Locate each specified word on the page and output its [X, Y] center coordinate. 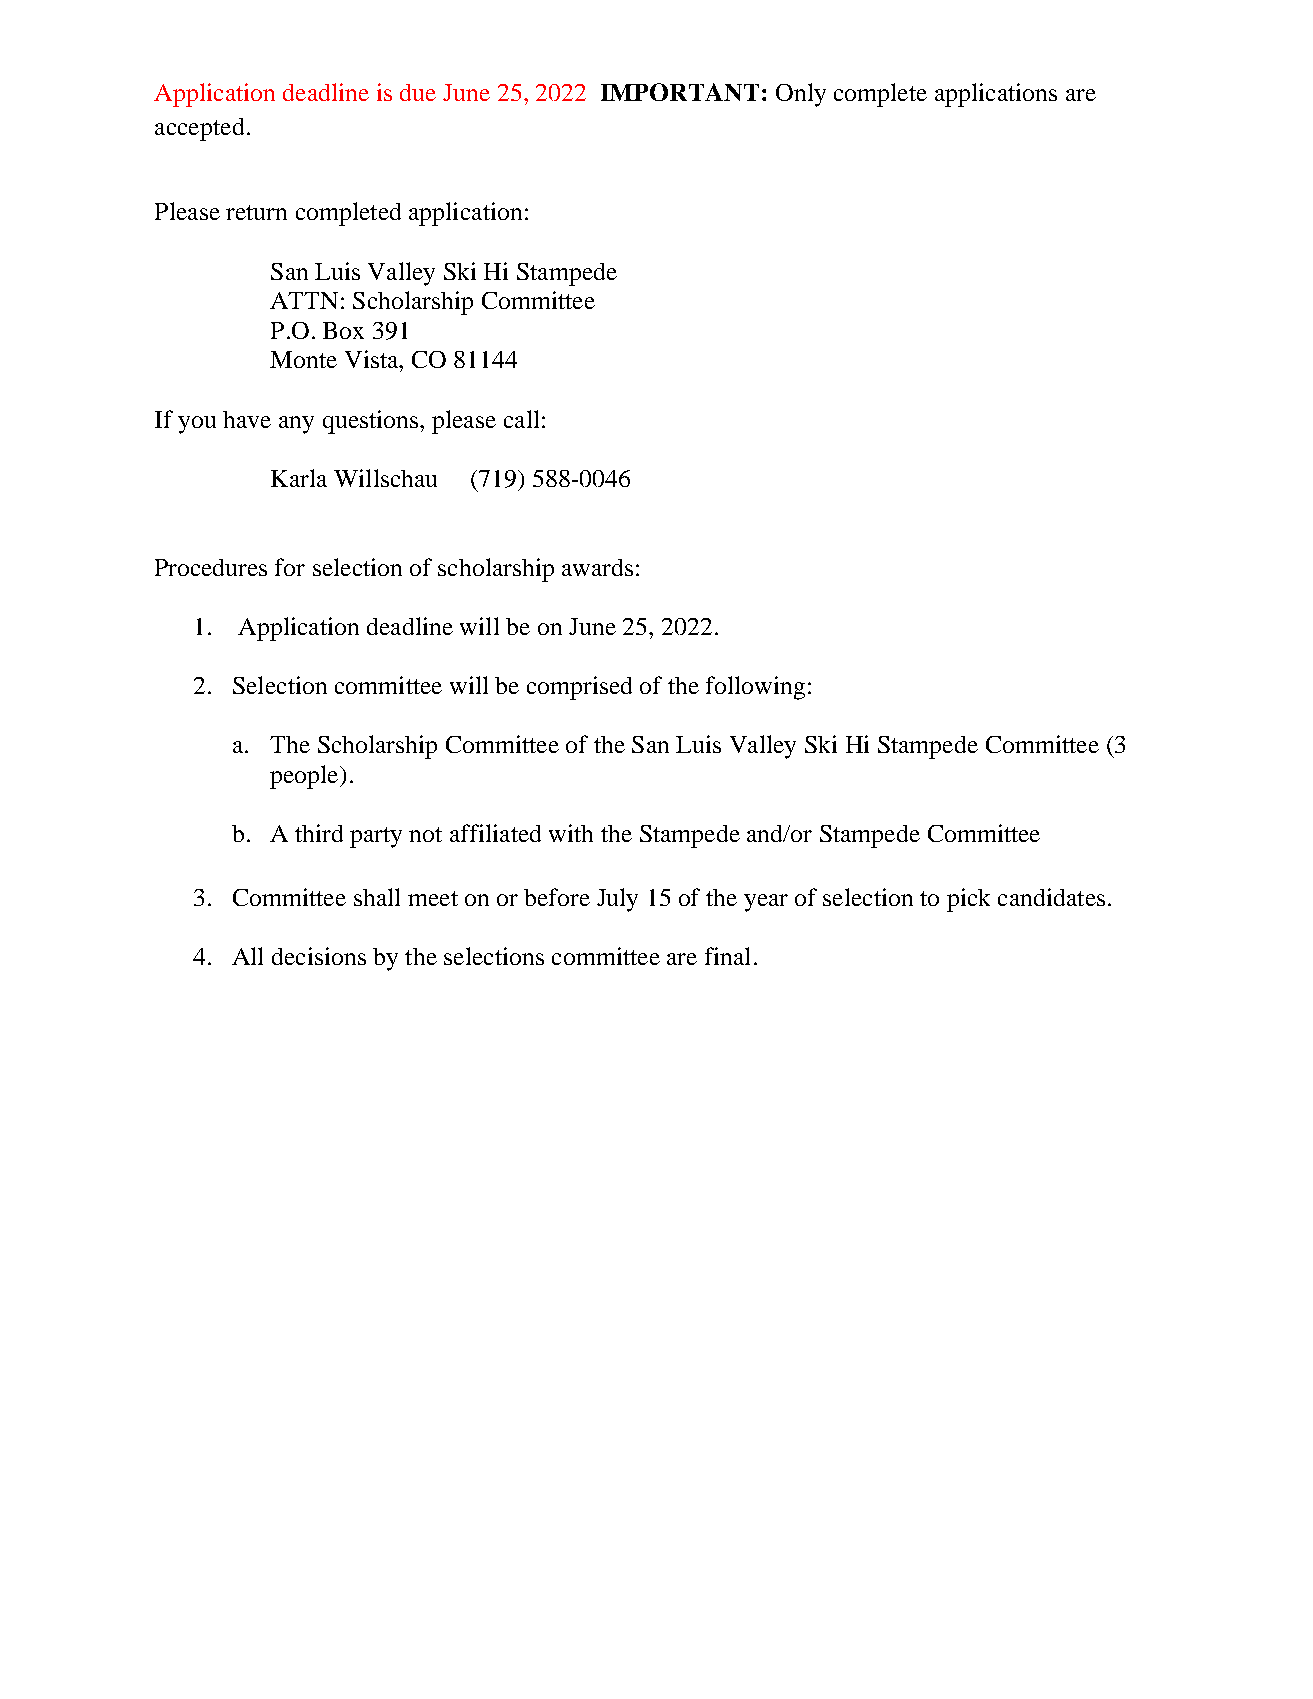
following [755, 688]
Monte [303, 359]
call [521, 419]
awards [597, 567]
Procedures [211, 567]
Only [801, 95]
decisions [319, 956]
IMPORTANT [680, 92]
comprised [579, 688]
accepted [199, 129]
